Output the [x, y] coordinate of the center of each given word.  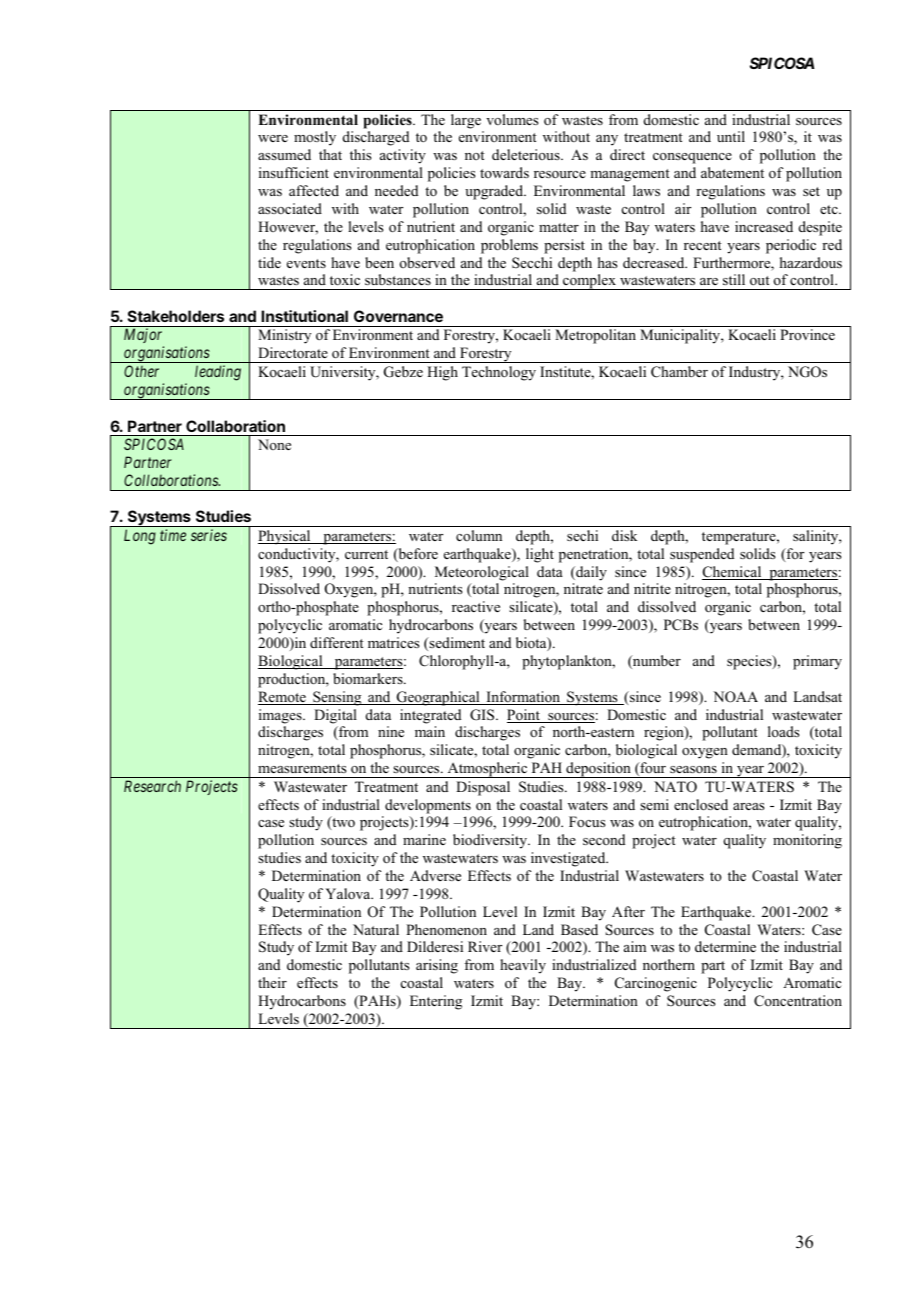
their [272, 982]
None [274, 444]
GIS [483, 715]
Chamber [679, 372]
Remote [283, 698]
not [475, 155]
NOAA [735, 697]
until [731, 136]
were [273, 138]
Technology [499, 373]
